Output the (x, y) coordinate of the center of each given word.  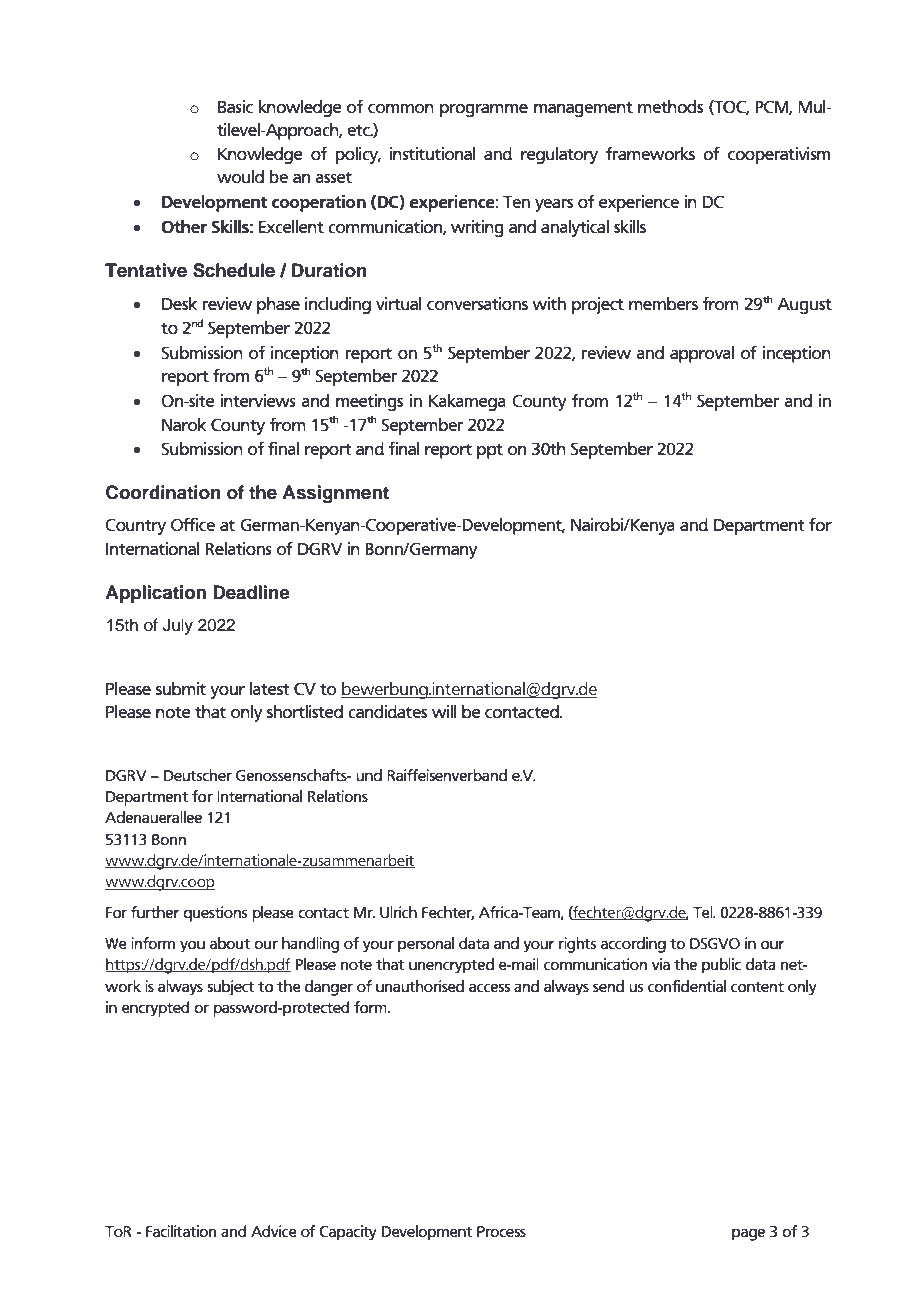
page (748, 1234)
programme (484, 110)
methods (670, 107)
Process (501, 1232)
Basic (235, 107)
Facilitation (181, 1231)
